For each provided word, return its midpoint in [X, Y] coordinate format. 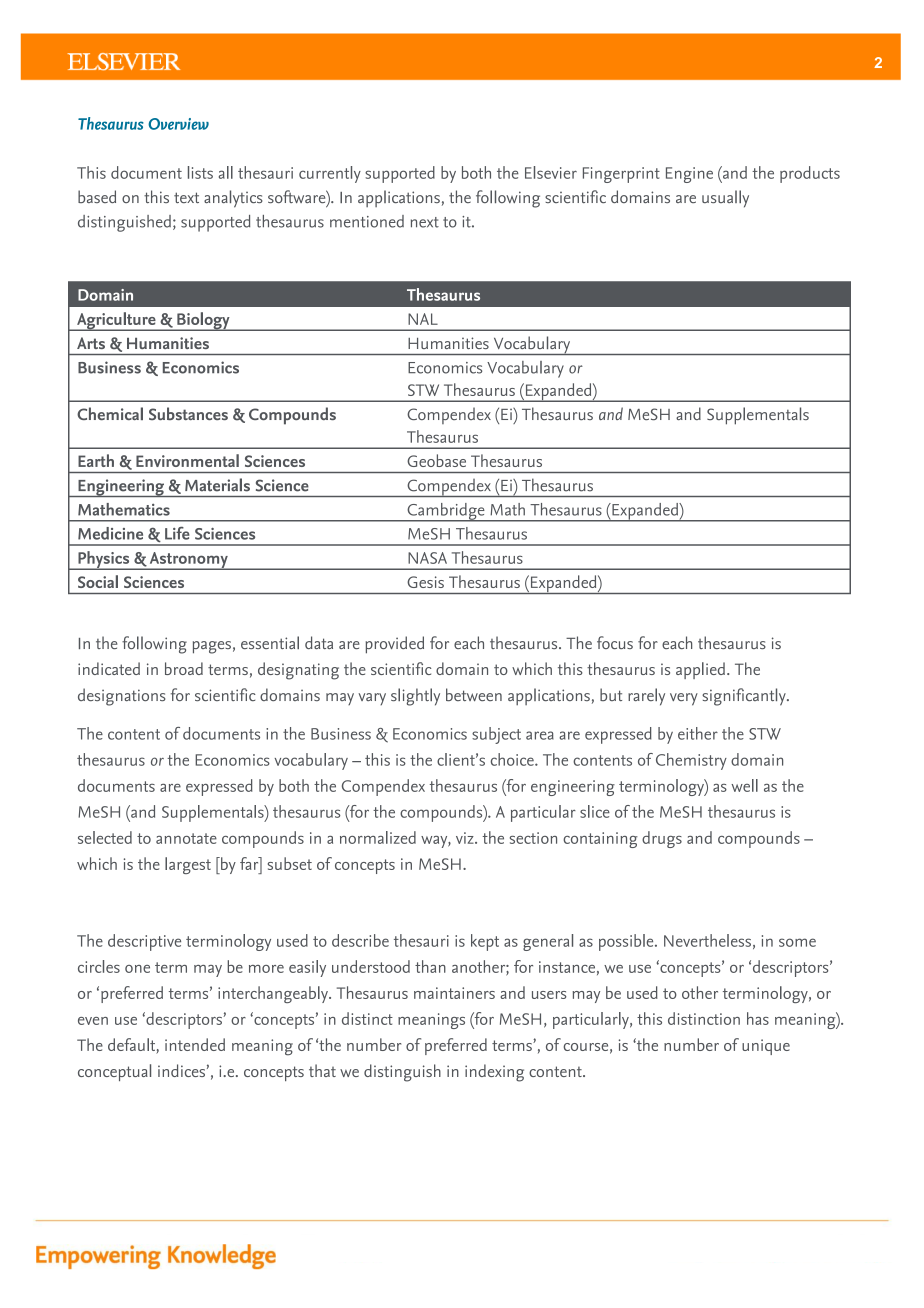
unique [766, 1047]
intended [195, 1044]
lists [200, 172]
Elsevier [551, 172]
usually [725, 199]
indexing [494, 1073]
